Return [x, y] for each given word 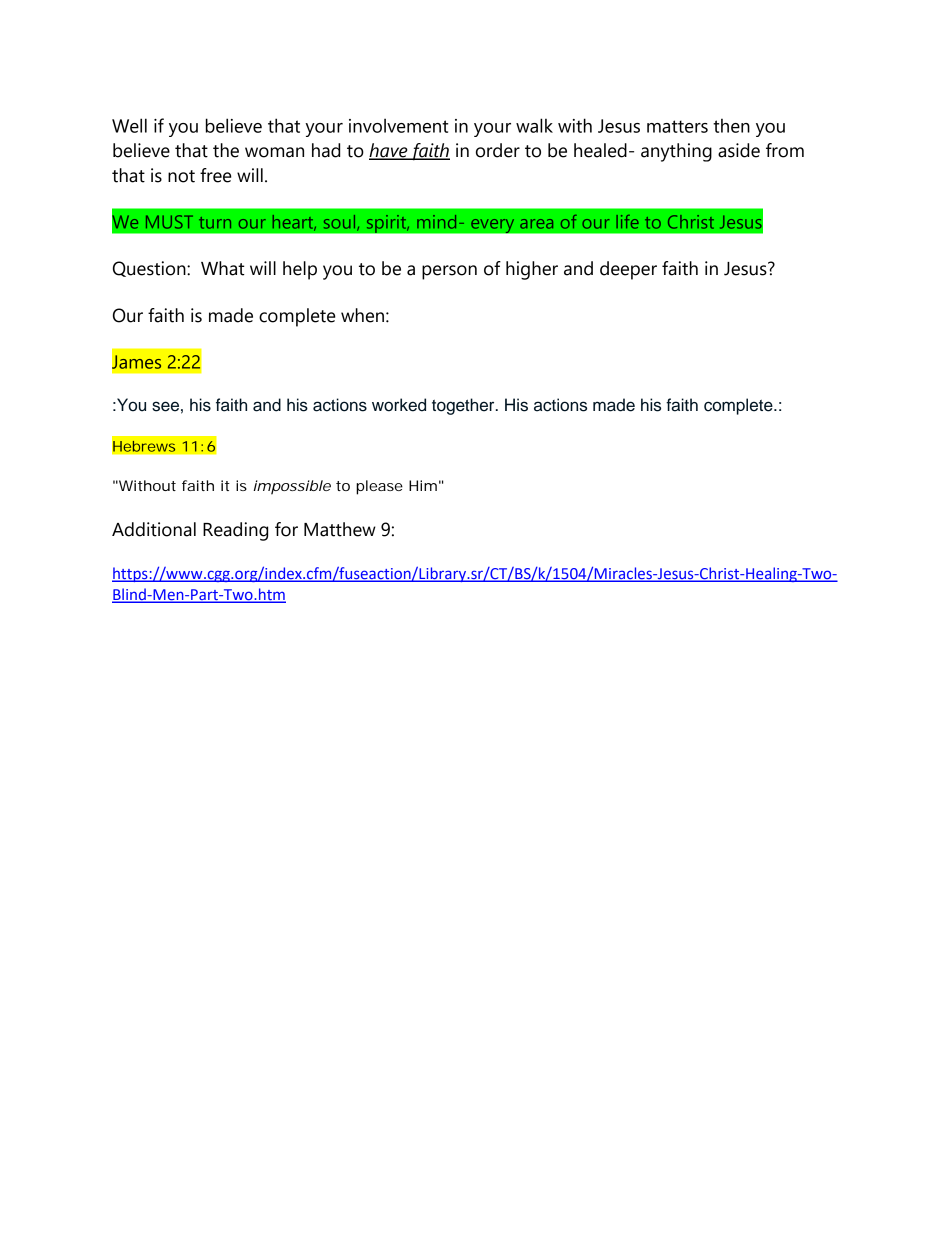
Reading [235, 531]
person [449, 272]
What [223, 268]
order [498, 150]
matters [677, 126]
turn [215, 223]
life [627, 222]
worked [399, 405]
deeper [628, 270]
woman [274, 152]
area [536, 224]
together [464, 406]
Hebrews [144, 446]
